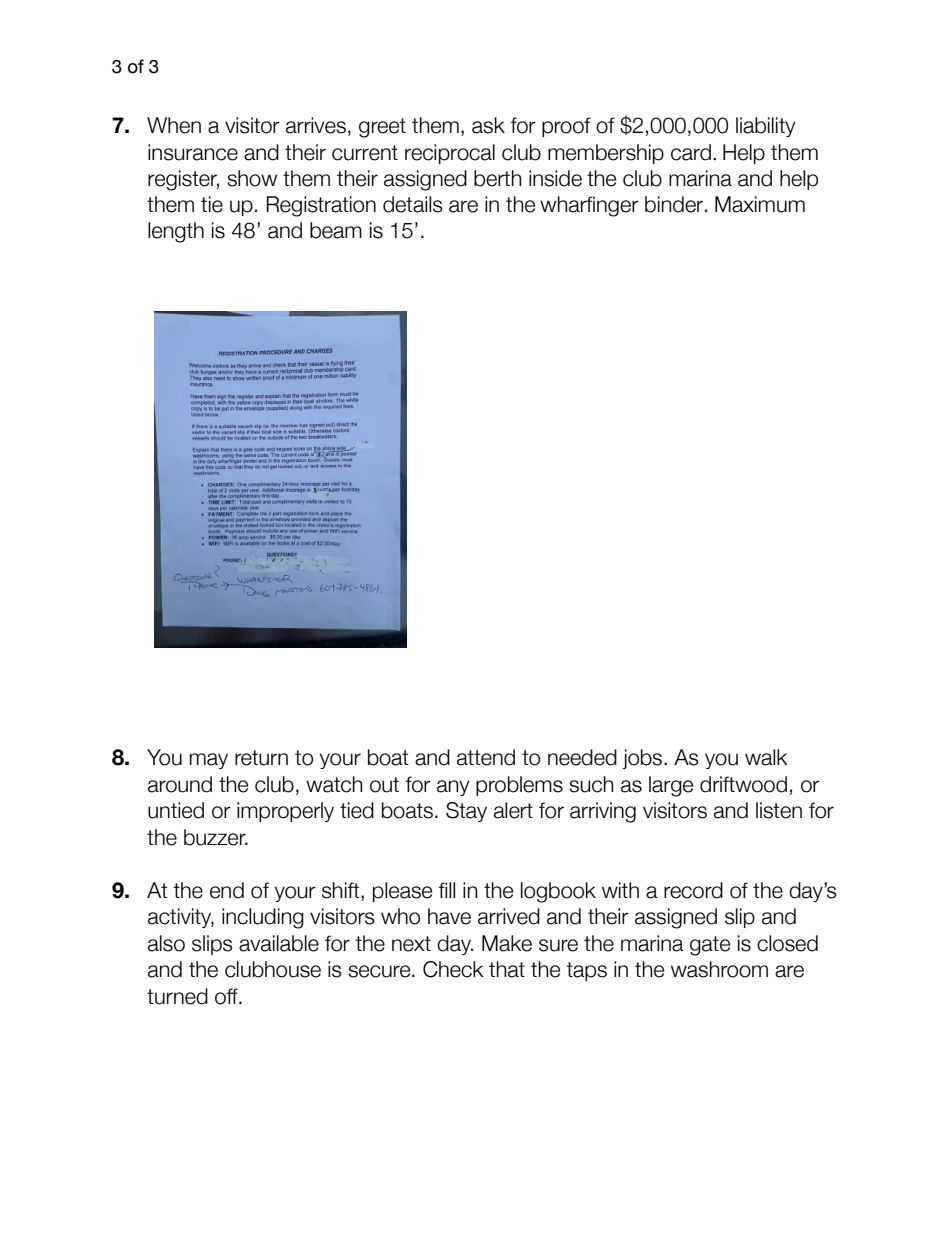  What do you see at coordinates (766, 757) in the document?
I see `walk` at bounding box center [766, 757].
